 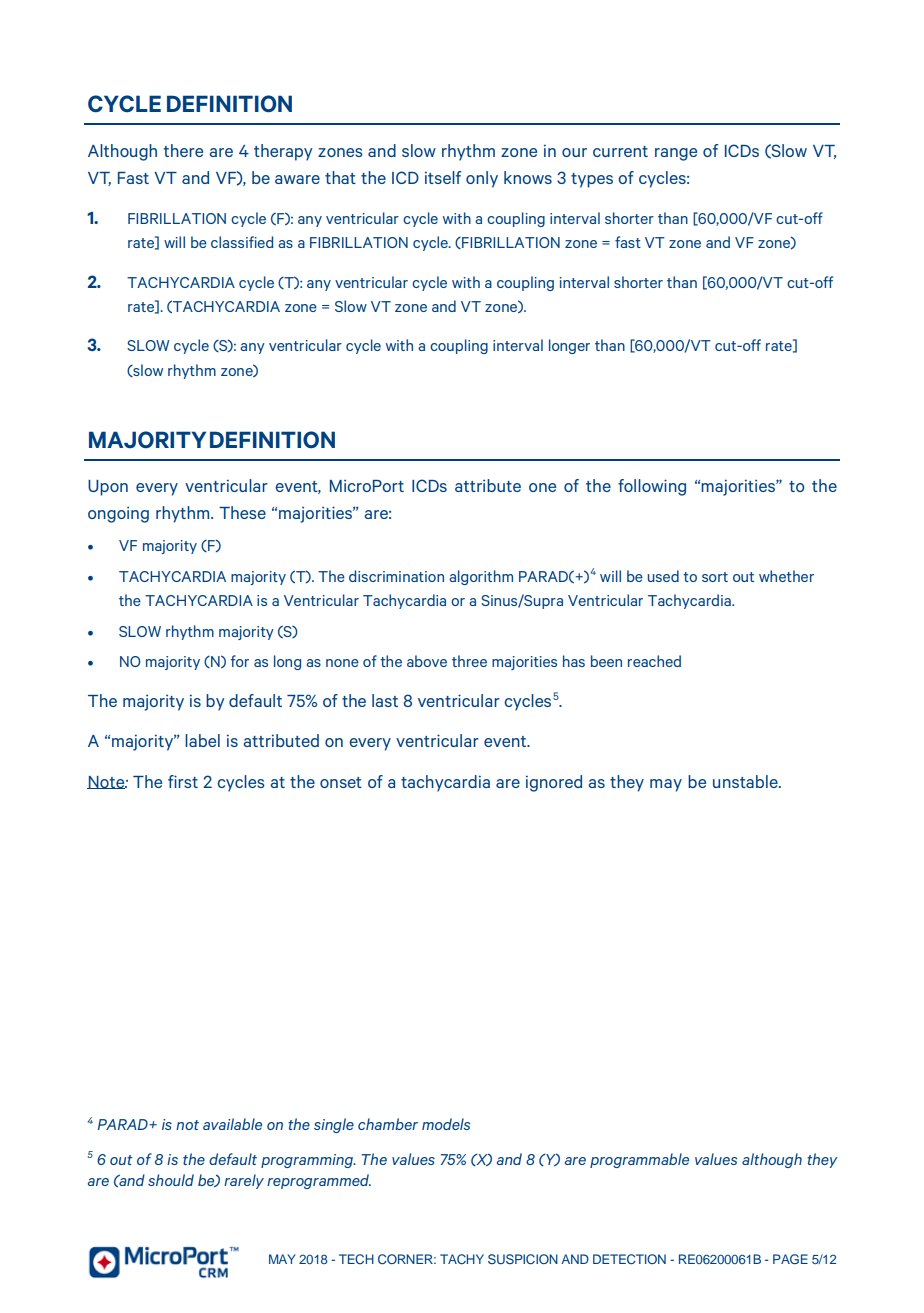 I want to click on should, so click(x=171, y=1180).
